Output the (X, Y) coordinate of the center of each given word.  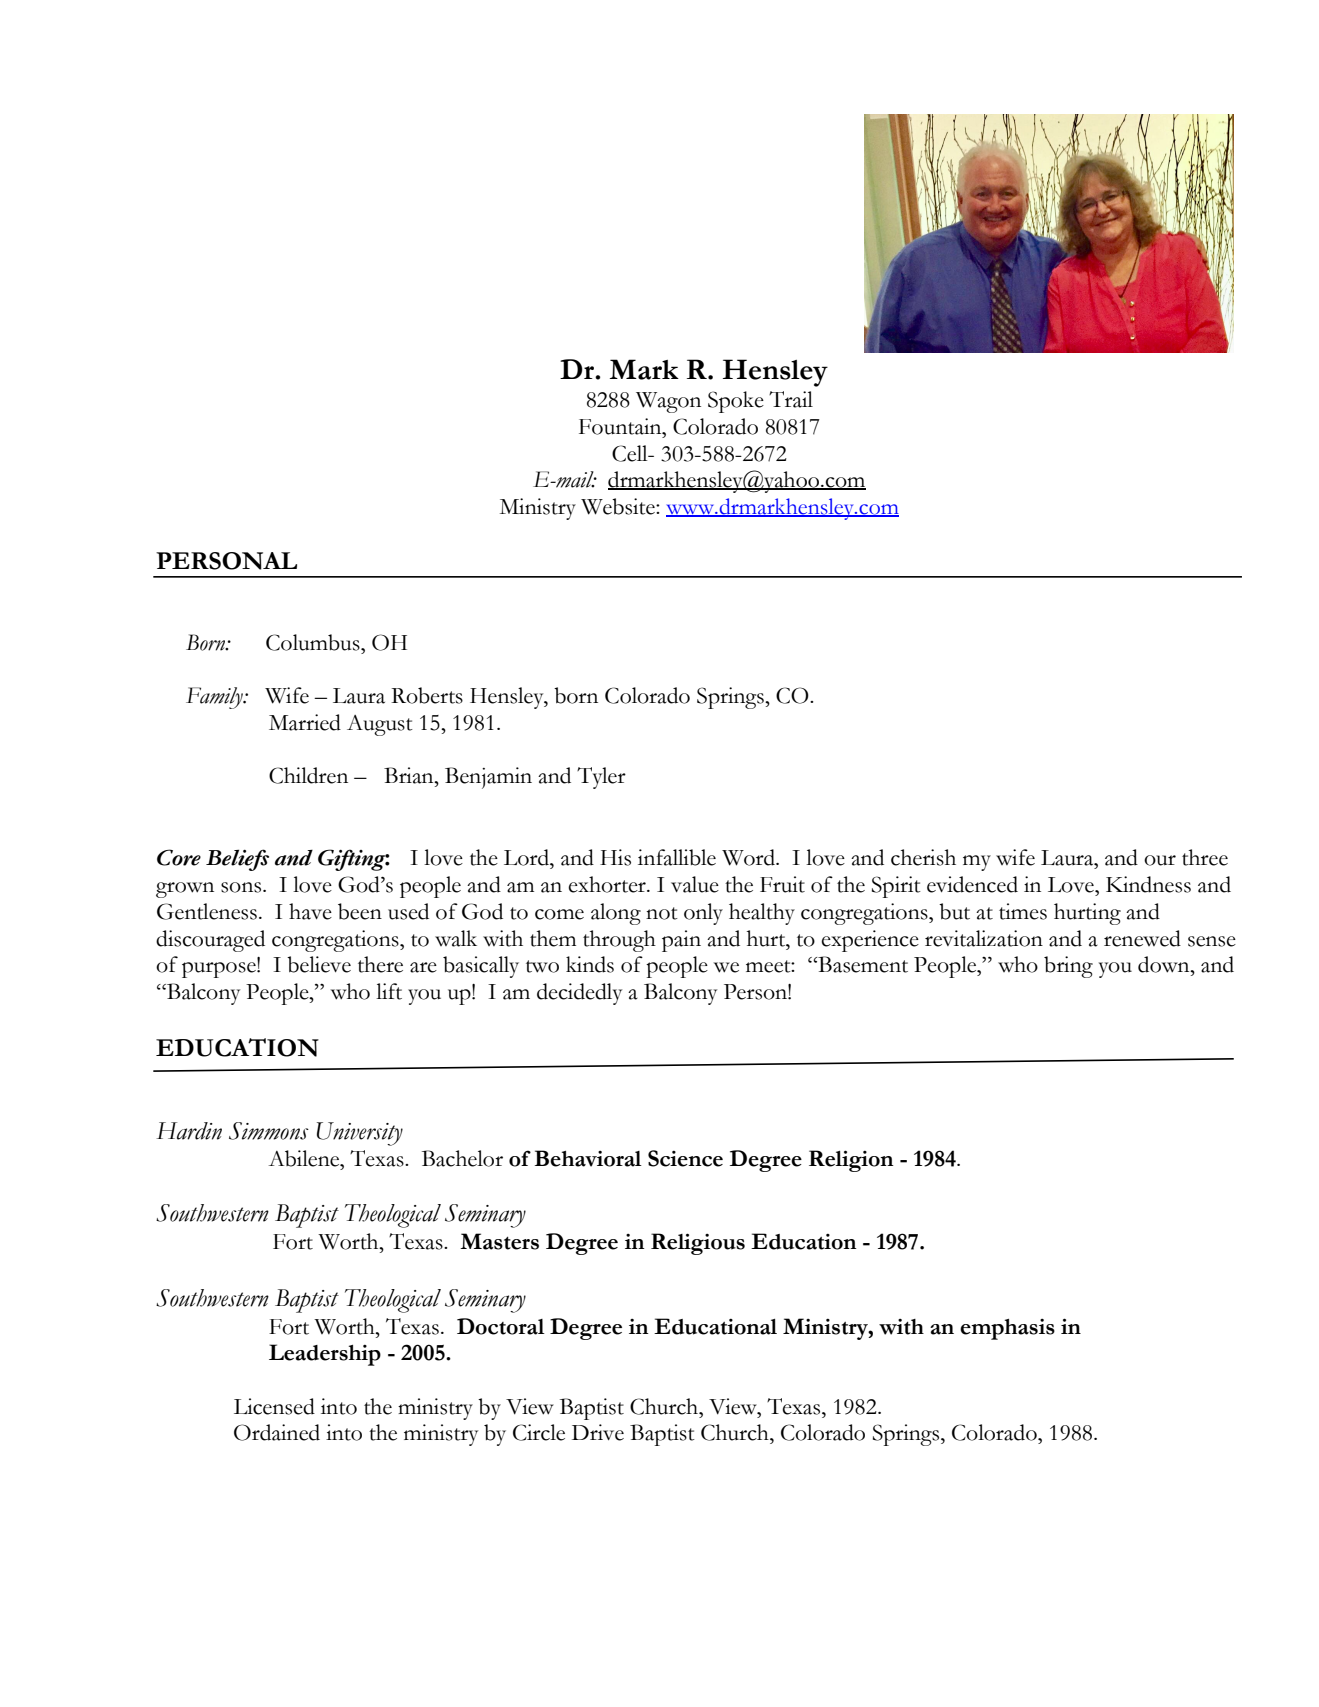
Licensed (274, 1406)
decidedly (579, 994)
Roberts (427, 695)
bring (1068, 967)
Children (308, 775)
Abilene (305, 1158)
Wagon (668, 402)
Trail (791, 399)
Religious (698, 1244)
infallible (677, 857)
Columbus (314, 642)
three (1205, 857)
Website (619, 506)
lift (389, 991)
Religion (851, 1161)
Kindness (1148, 884)
